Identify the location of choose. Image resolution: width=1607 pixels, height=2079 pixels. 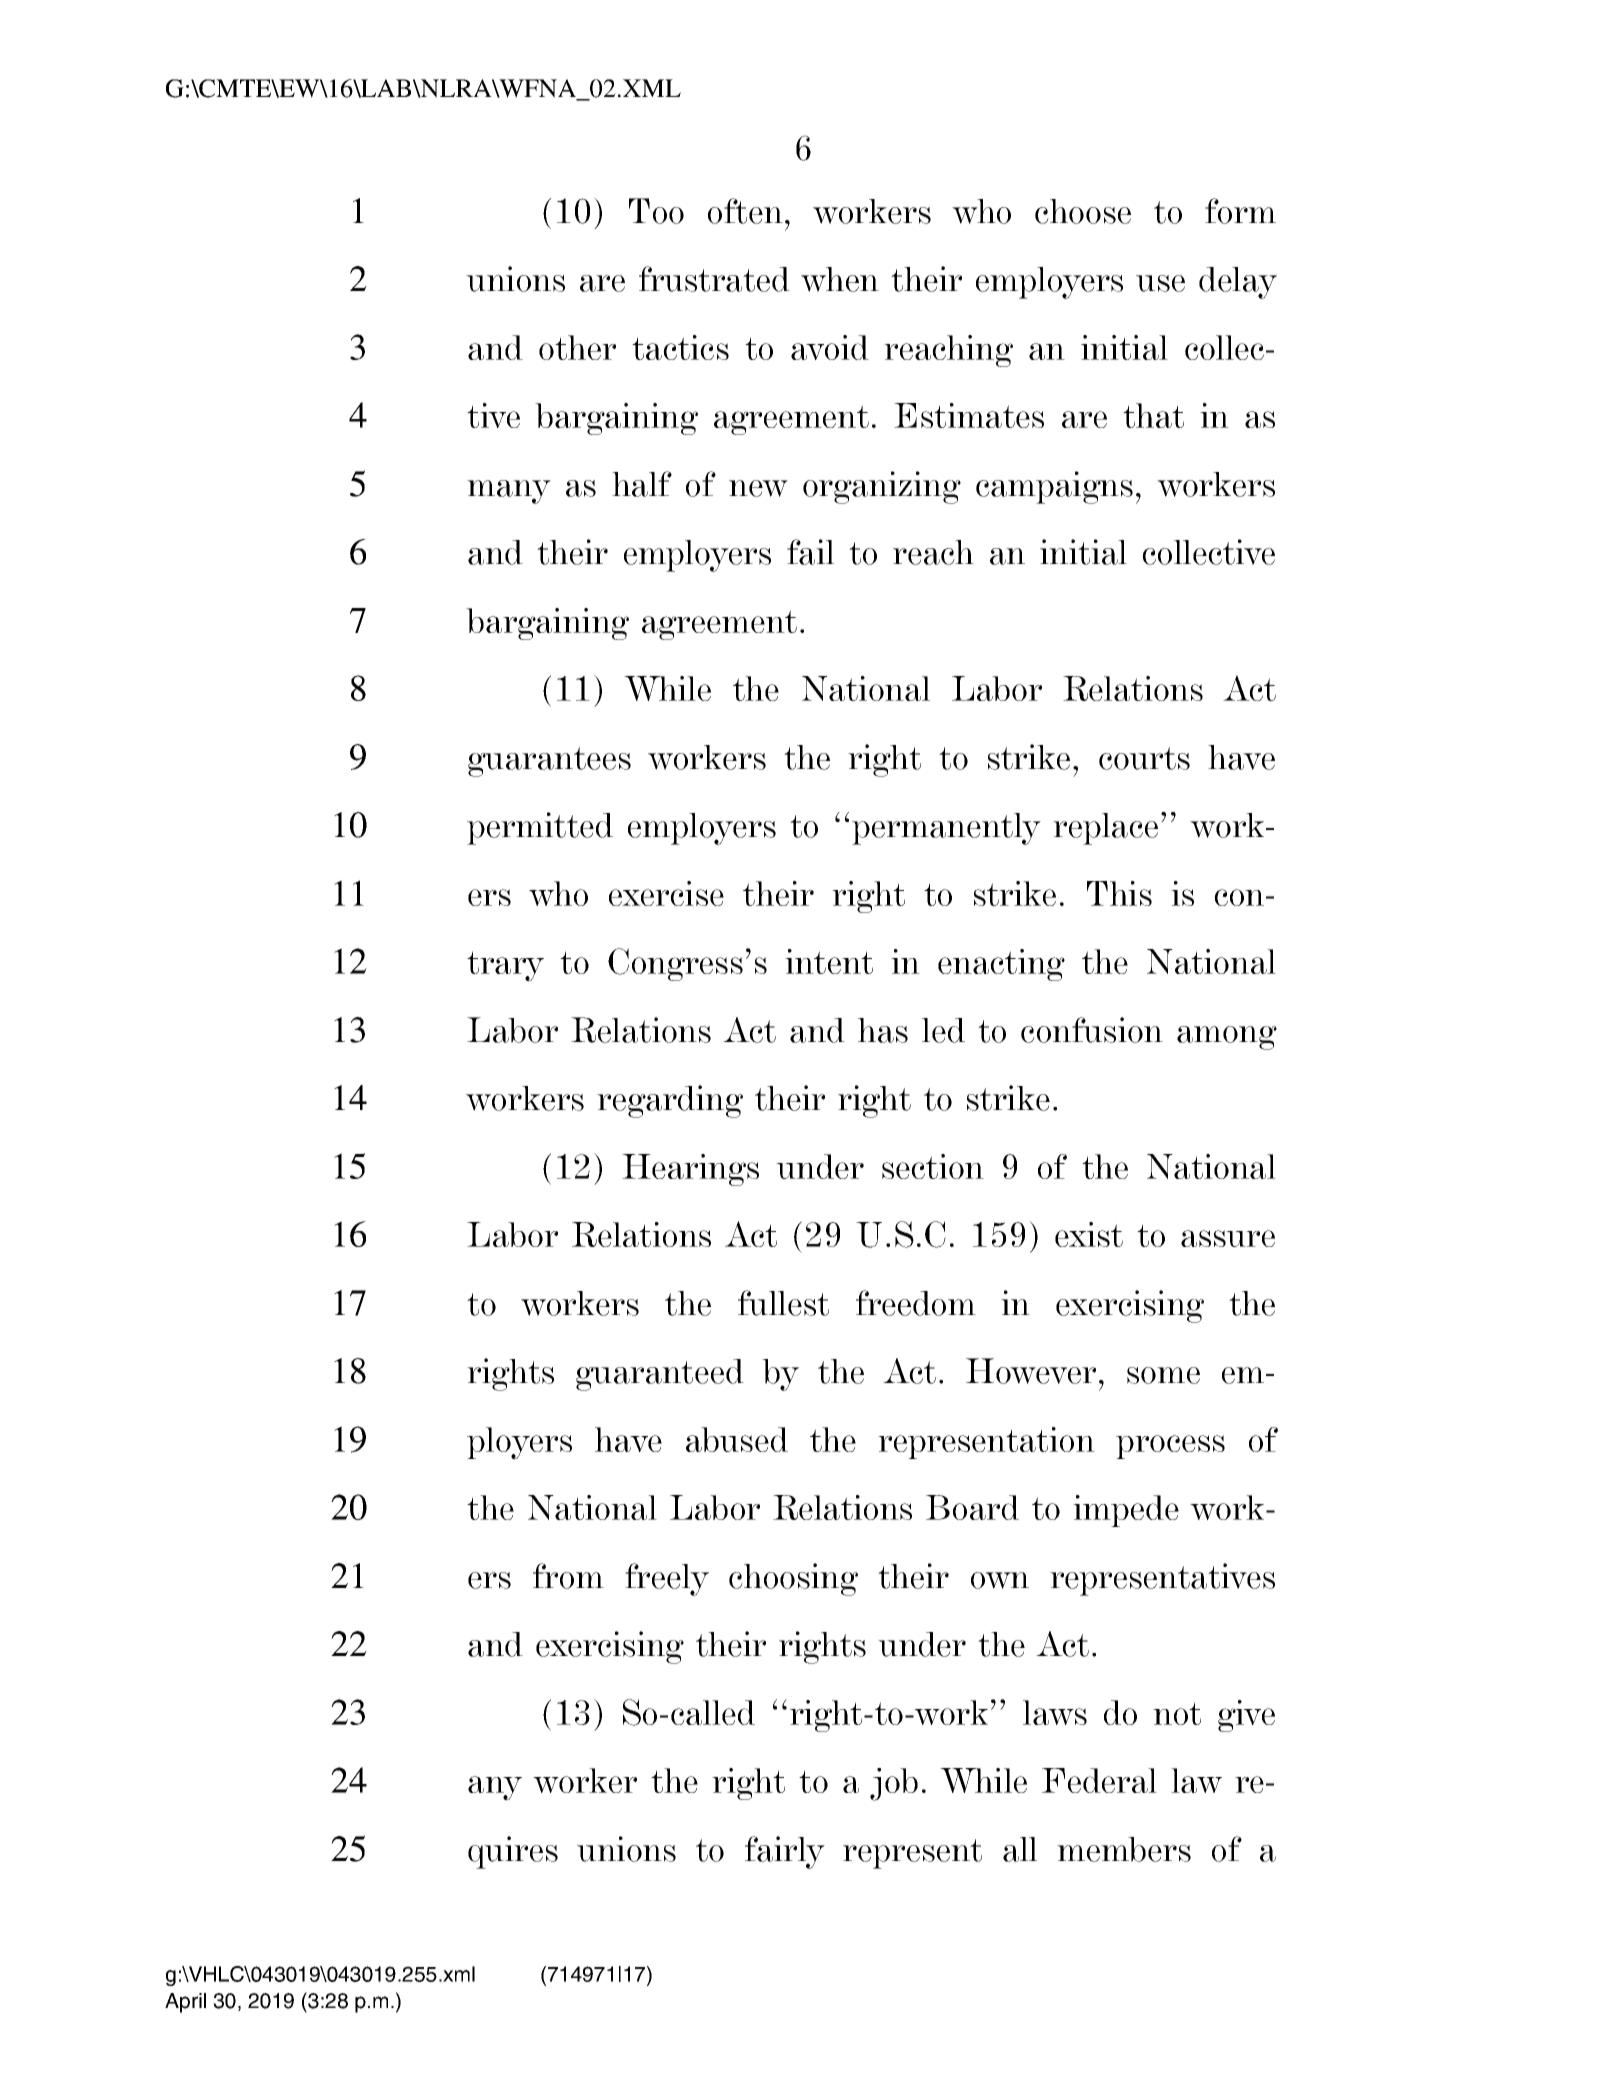
(1083, 211).
